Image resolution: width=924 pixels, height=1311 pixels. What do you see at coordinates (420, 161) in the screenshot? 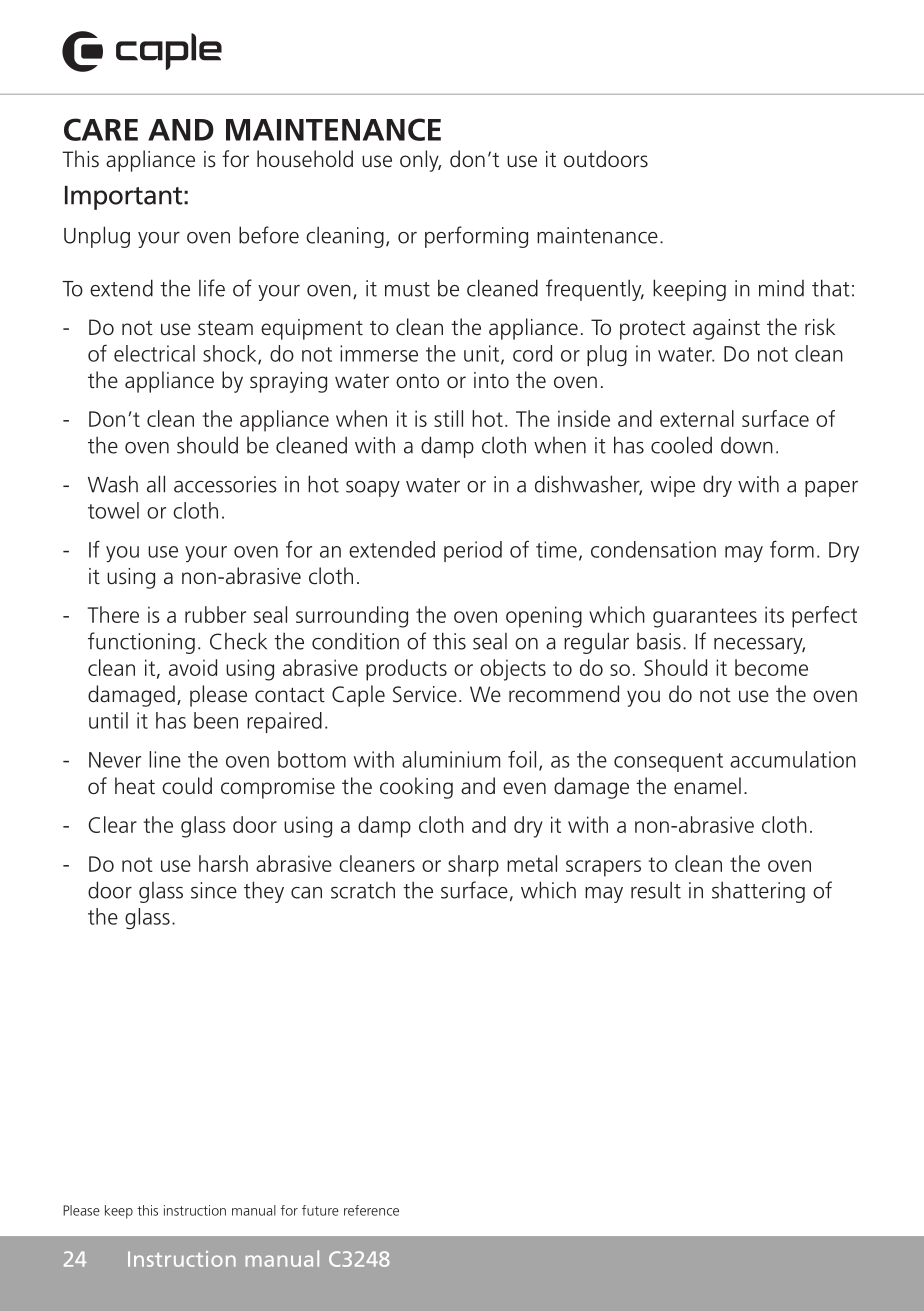
I see `only` at bounding box center [420, 161].
